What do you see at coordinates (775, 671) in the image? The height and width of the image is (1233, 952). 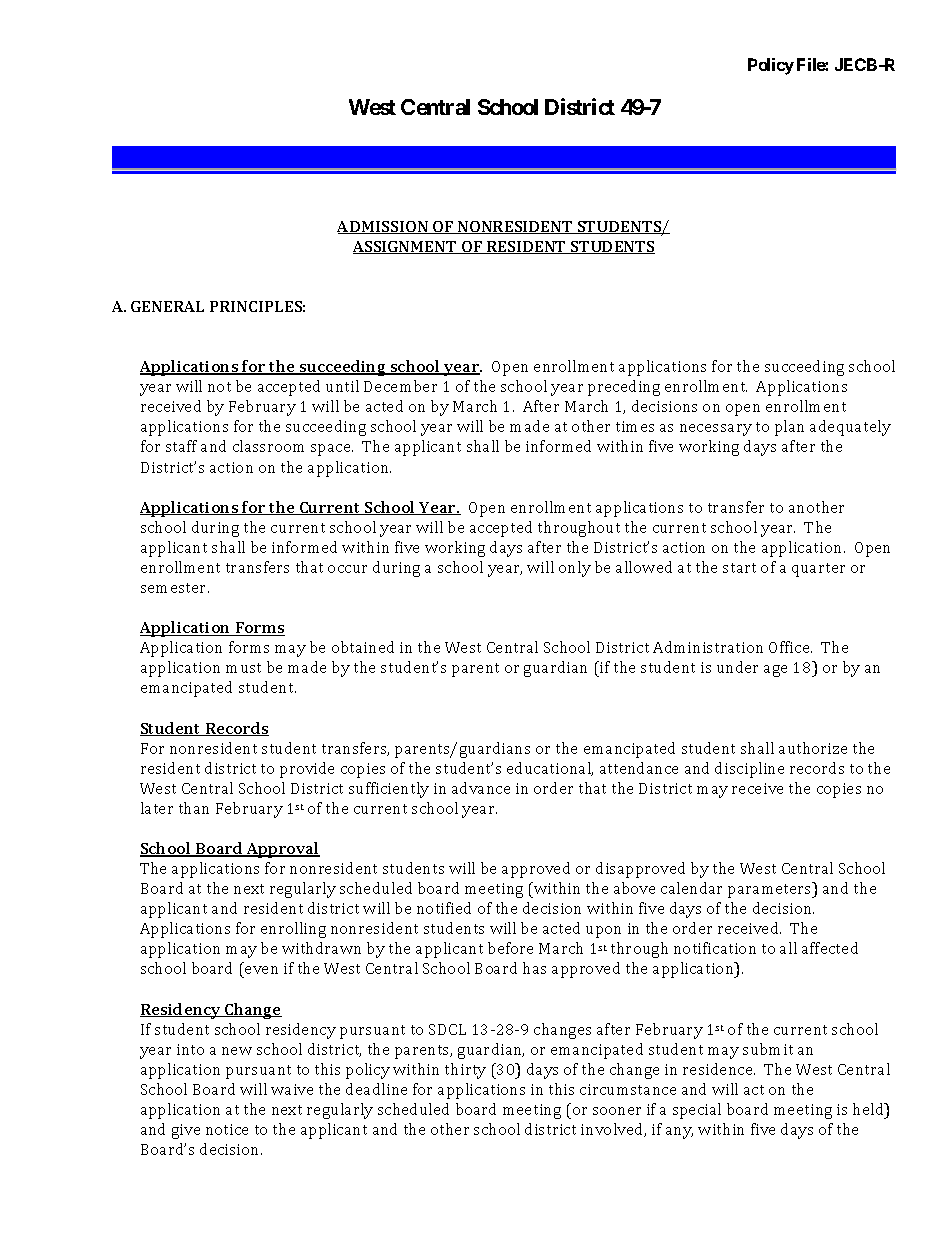 I see `age` at bounding box center [775, 671].
